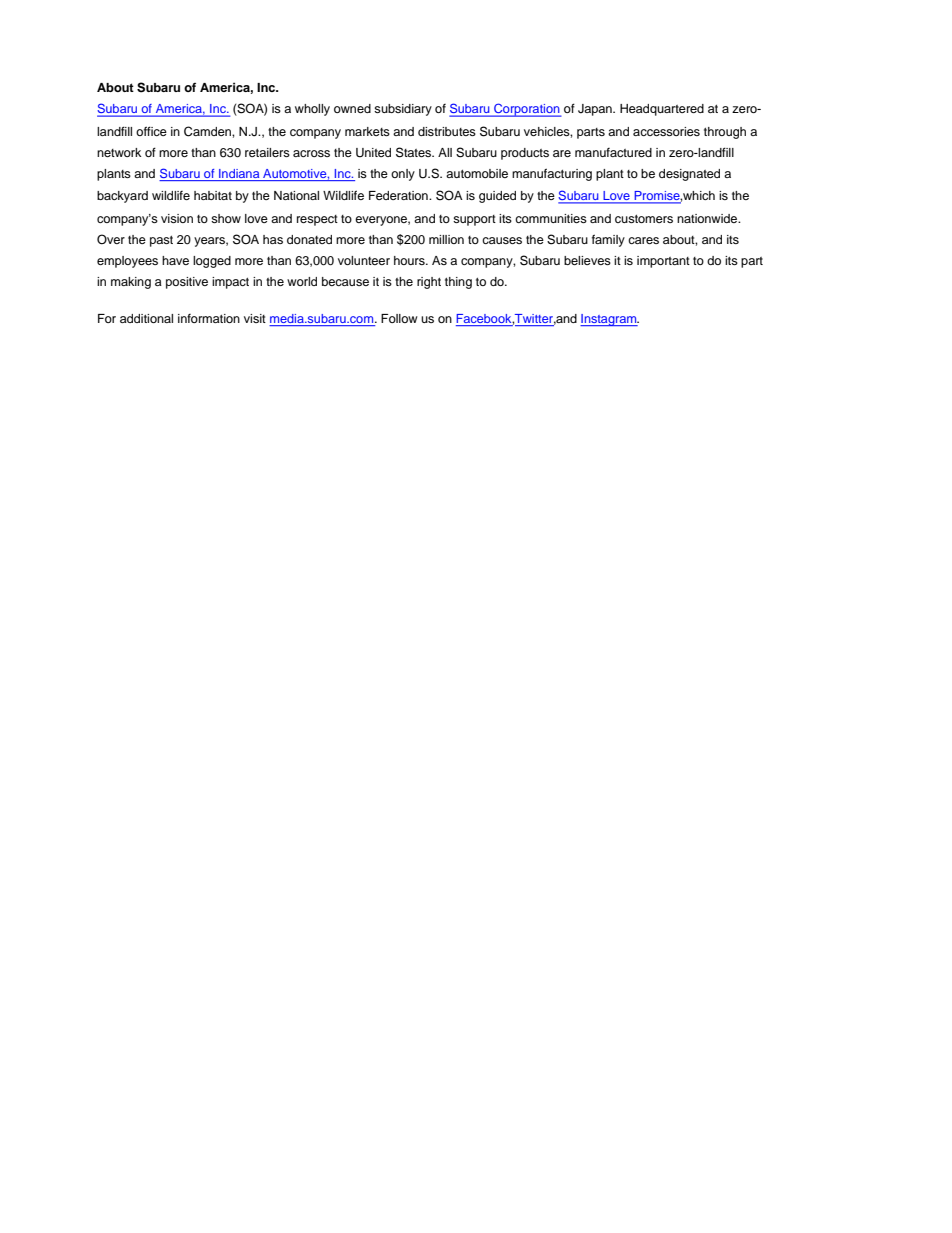 The width and height of the document is (952, 1233). Describe the element at coordinates (209, 318) in the document. I see `information` at that location.
